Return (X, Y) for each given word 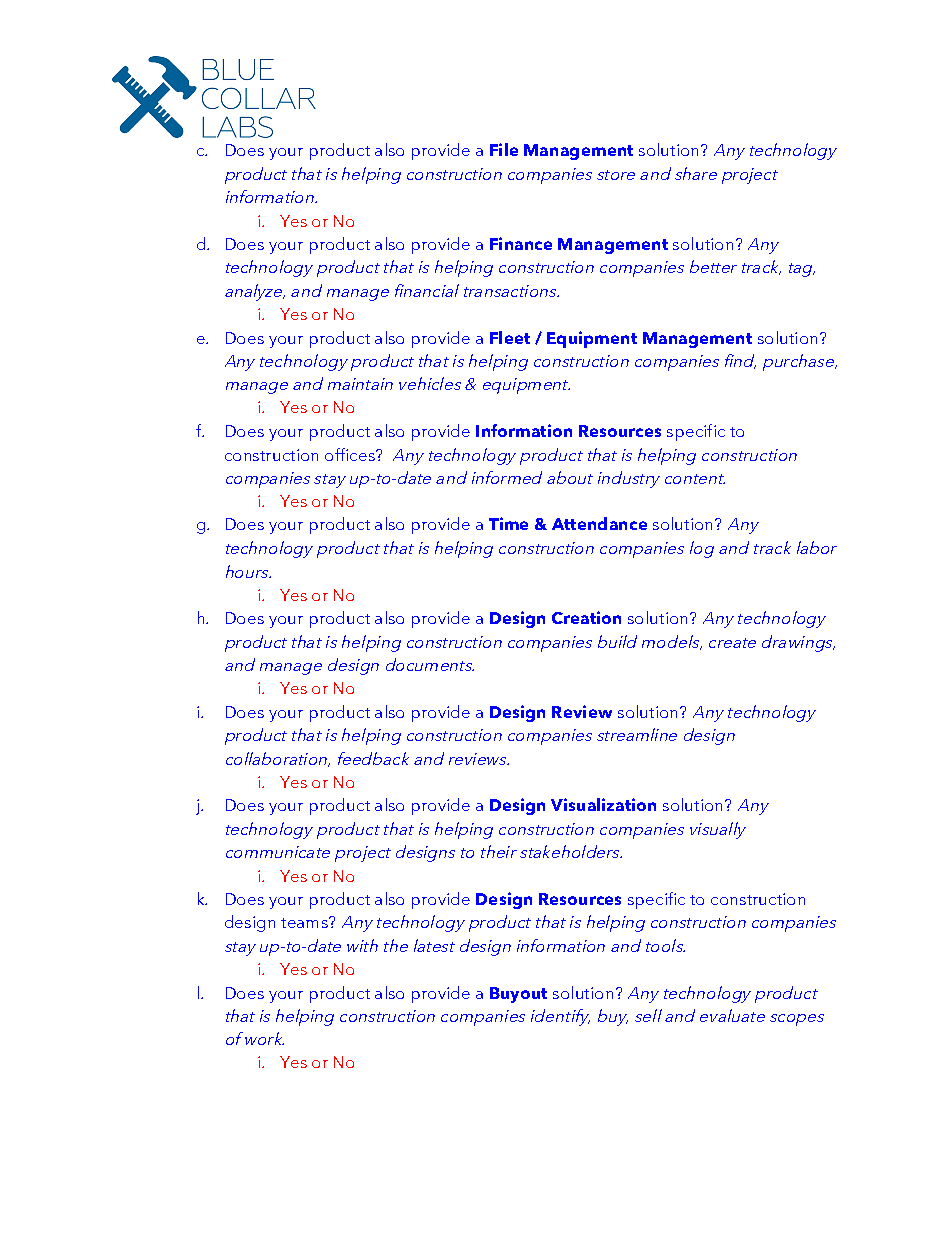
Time (508, 523)
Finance (521, 243)
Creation (586, 617)
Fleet (510, 337)
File (504, 149)
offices (351, 454)
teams (305, 922)
